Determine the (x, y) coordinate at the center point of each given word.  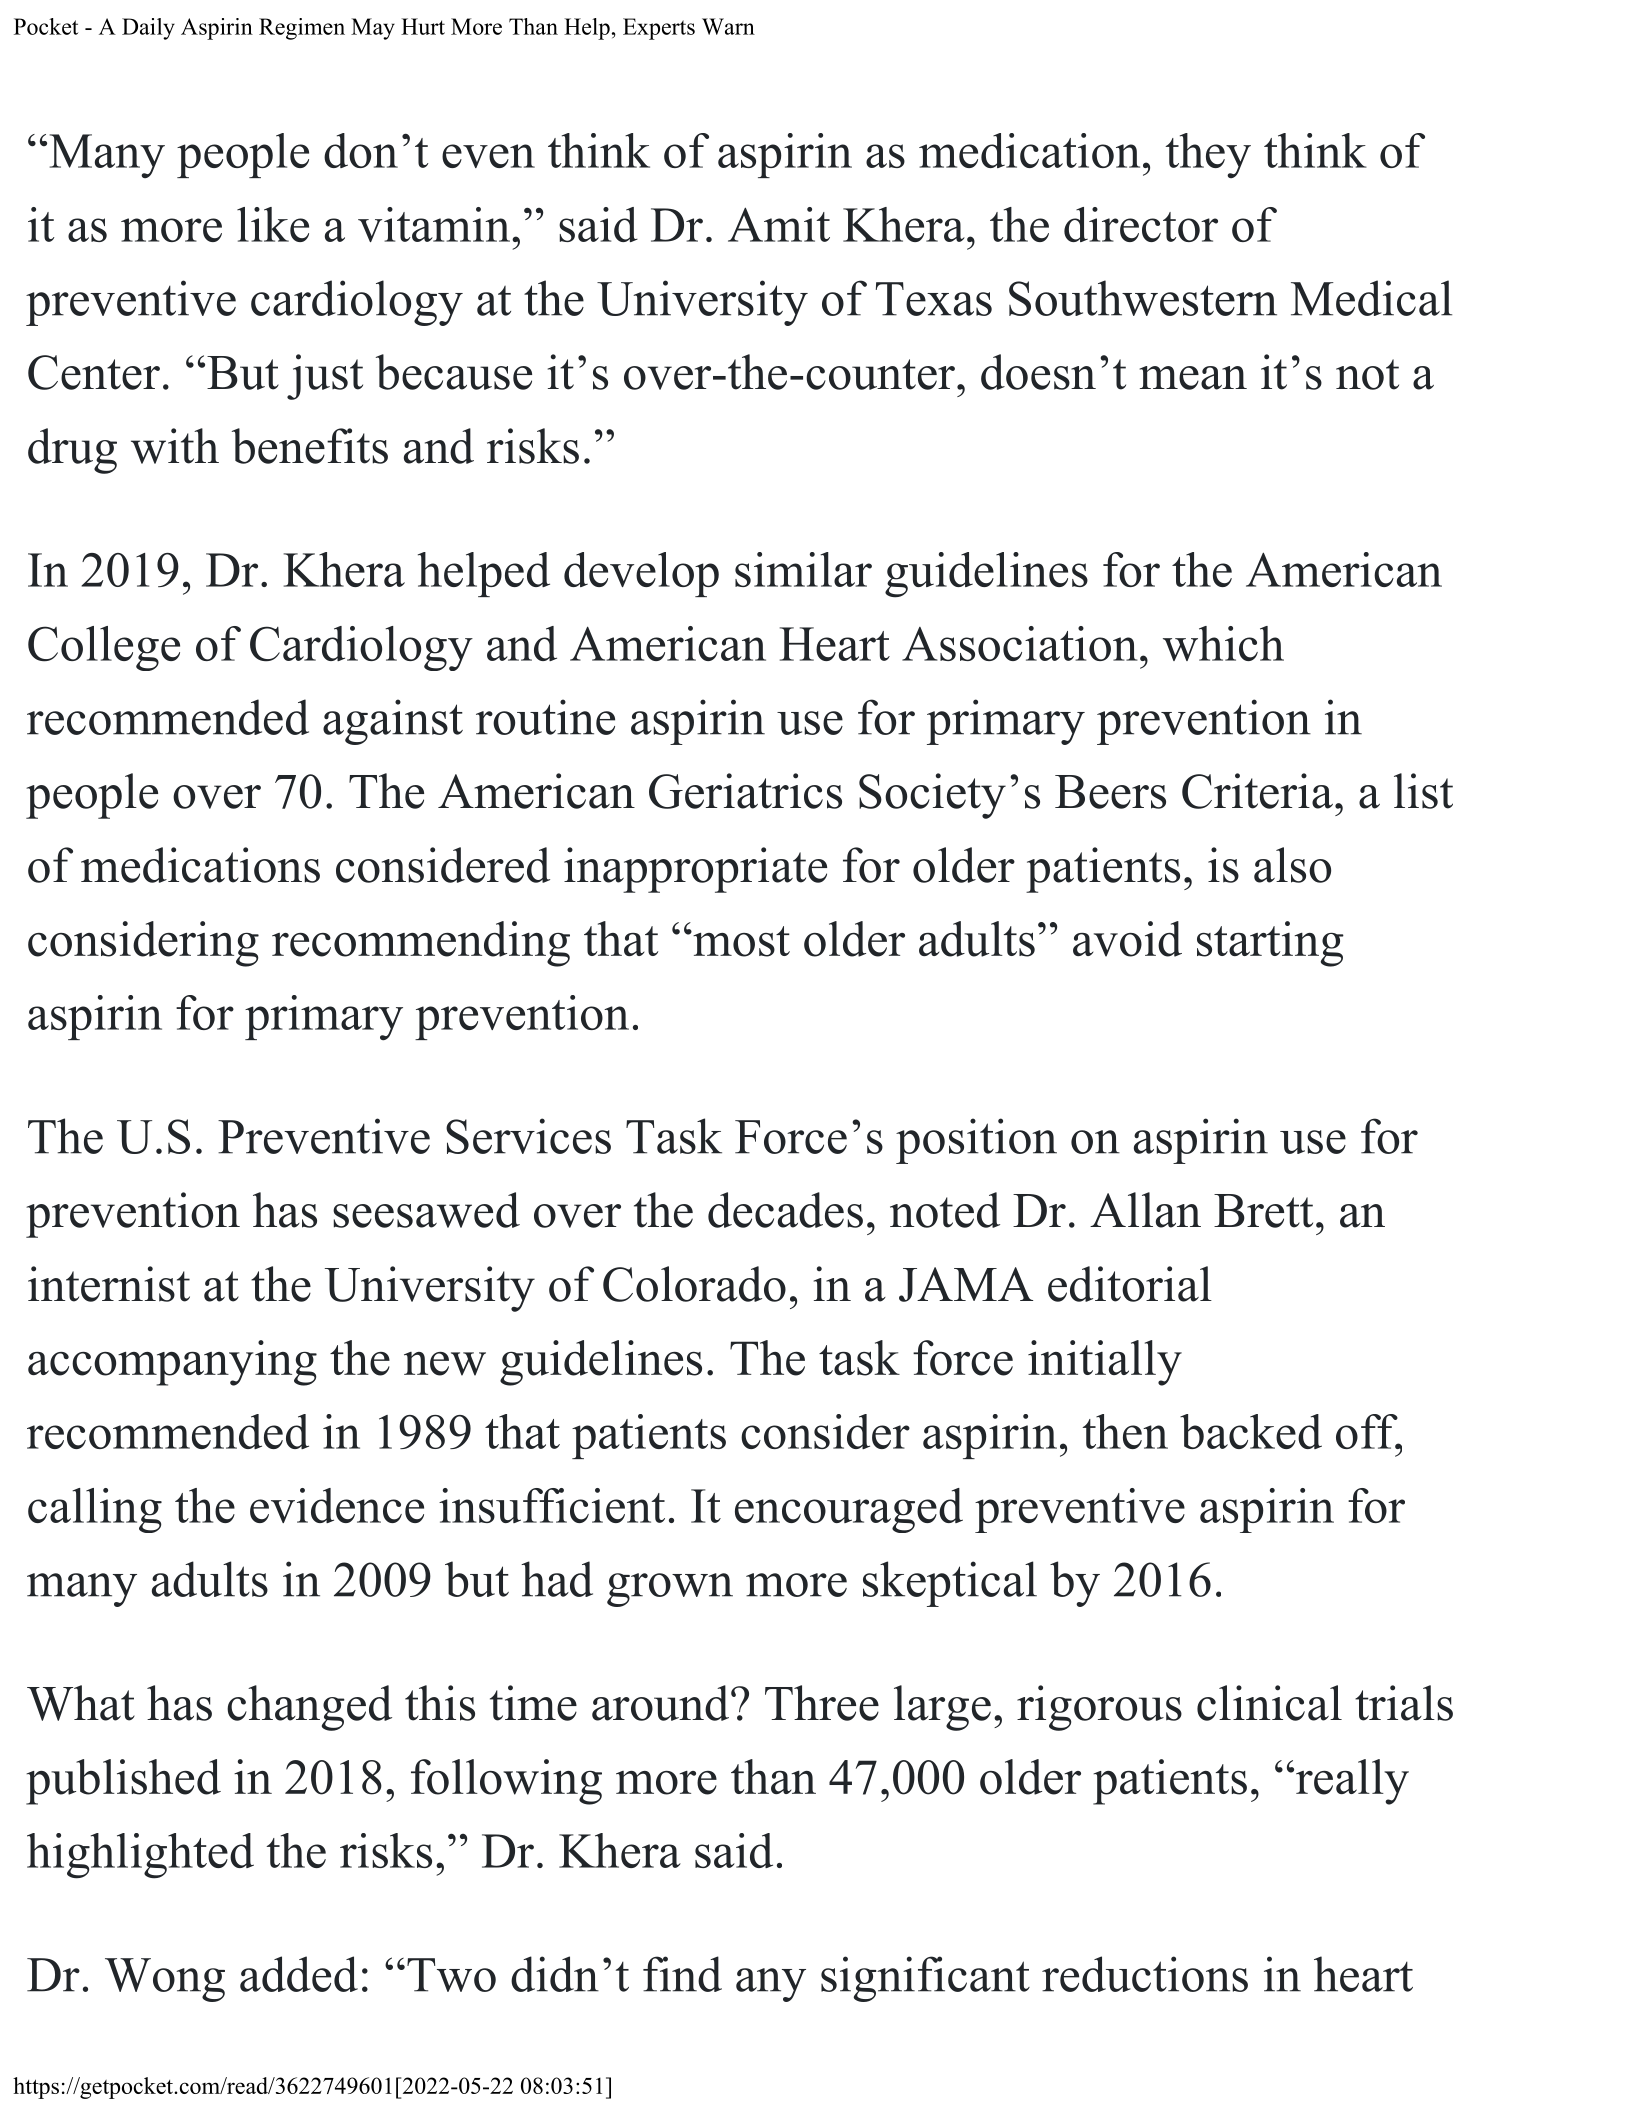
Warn (728, 26)
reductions (1145, 1974)
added (299, 1974)
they (1208, 155)
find (682, 1974)
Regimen (302, 29)
